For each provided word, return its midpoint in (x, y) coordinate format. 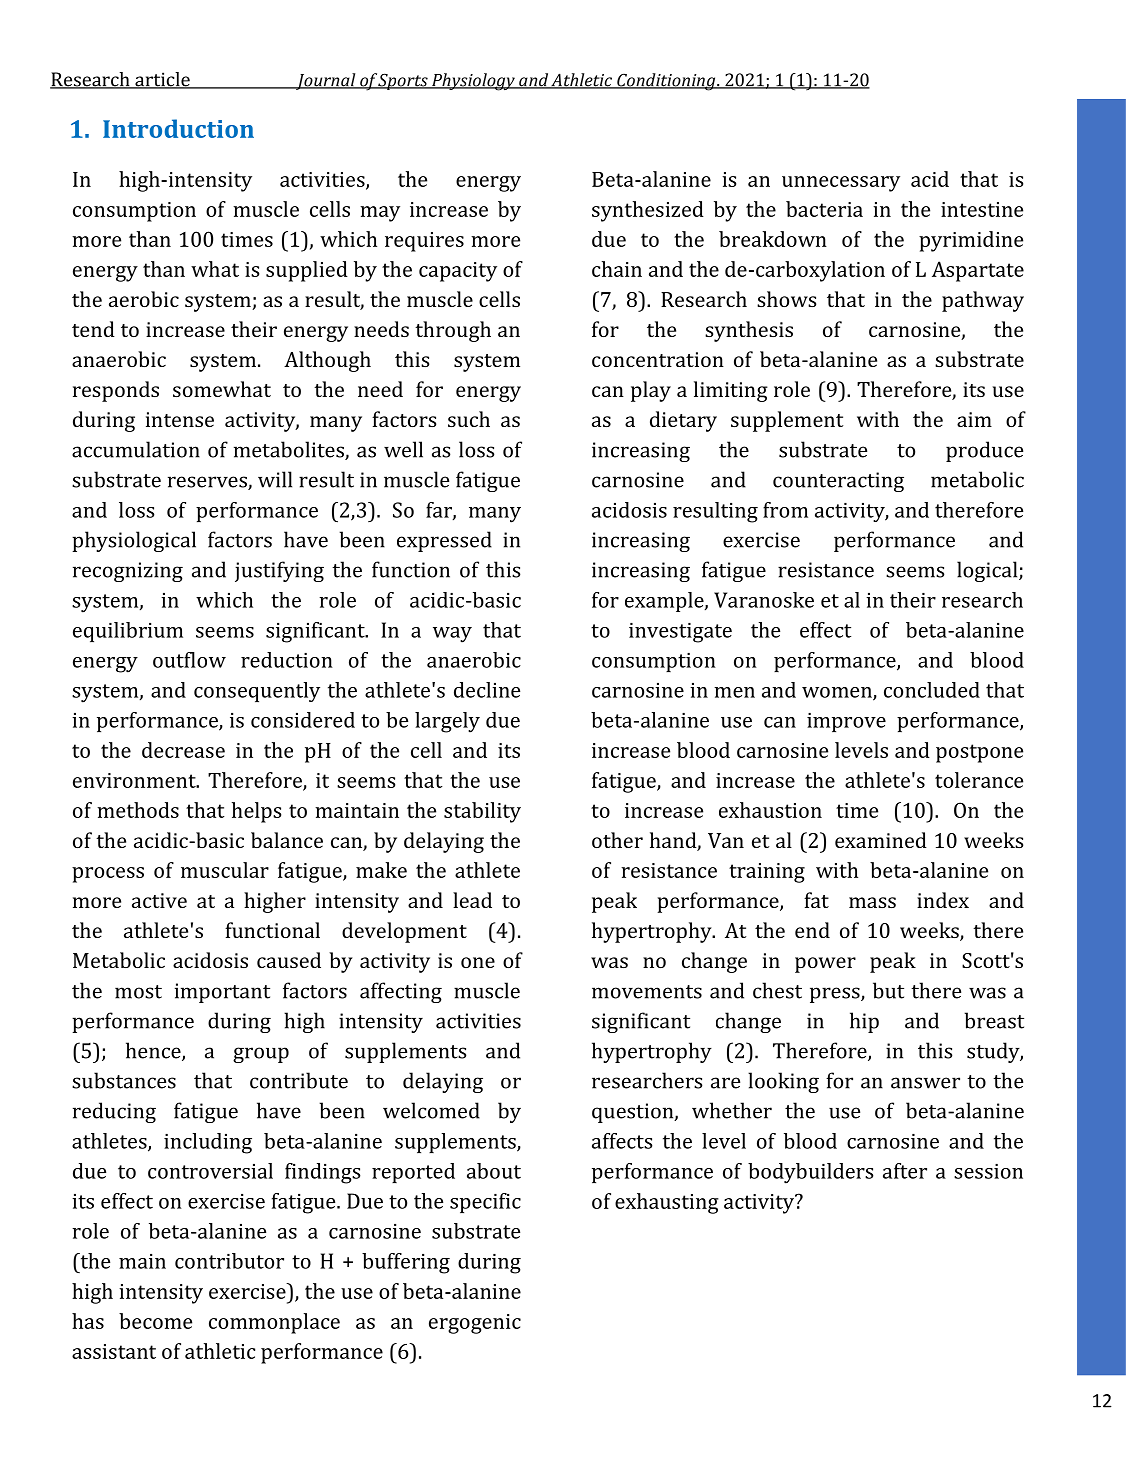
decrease (183, 750)
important (222, 993)
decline (487, 690)
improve (846, 722)
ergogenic (475, 1324)
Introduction (178, 128)
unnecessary (841, 184)
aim (974, 419)
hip (864, 1022)
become (155, 1321)
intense (180, 419)
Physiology (473, 82)
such (469, 419)
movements (647, 992)
